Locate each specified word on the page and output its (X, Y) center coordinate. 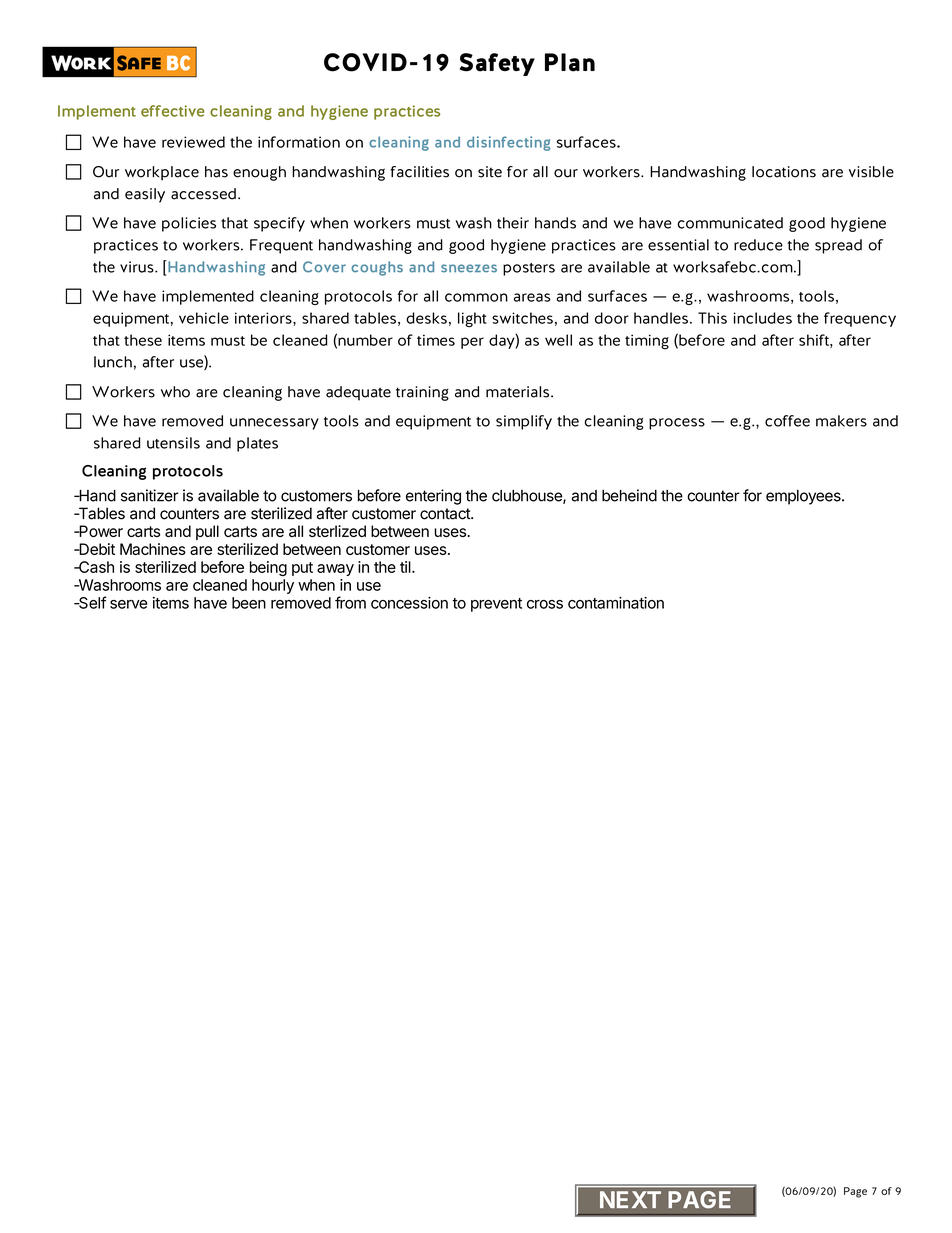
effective (173, 111)
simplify (524, 422)
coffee (787, 421)
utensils (173, 443)
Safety (497, 64)
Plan (570, 62)
